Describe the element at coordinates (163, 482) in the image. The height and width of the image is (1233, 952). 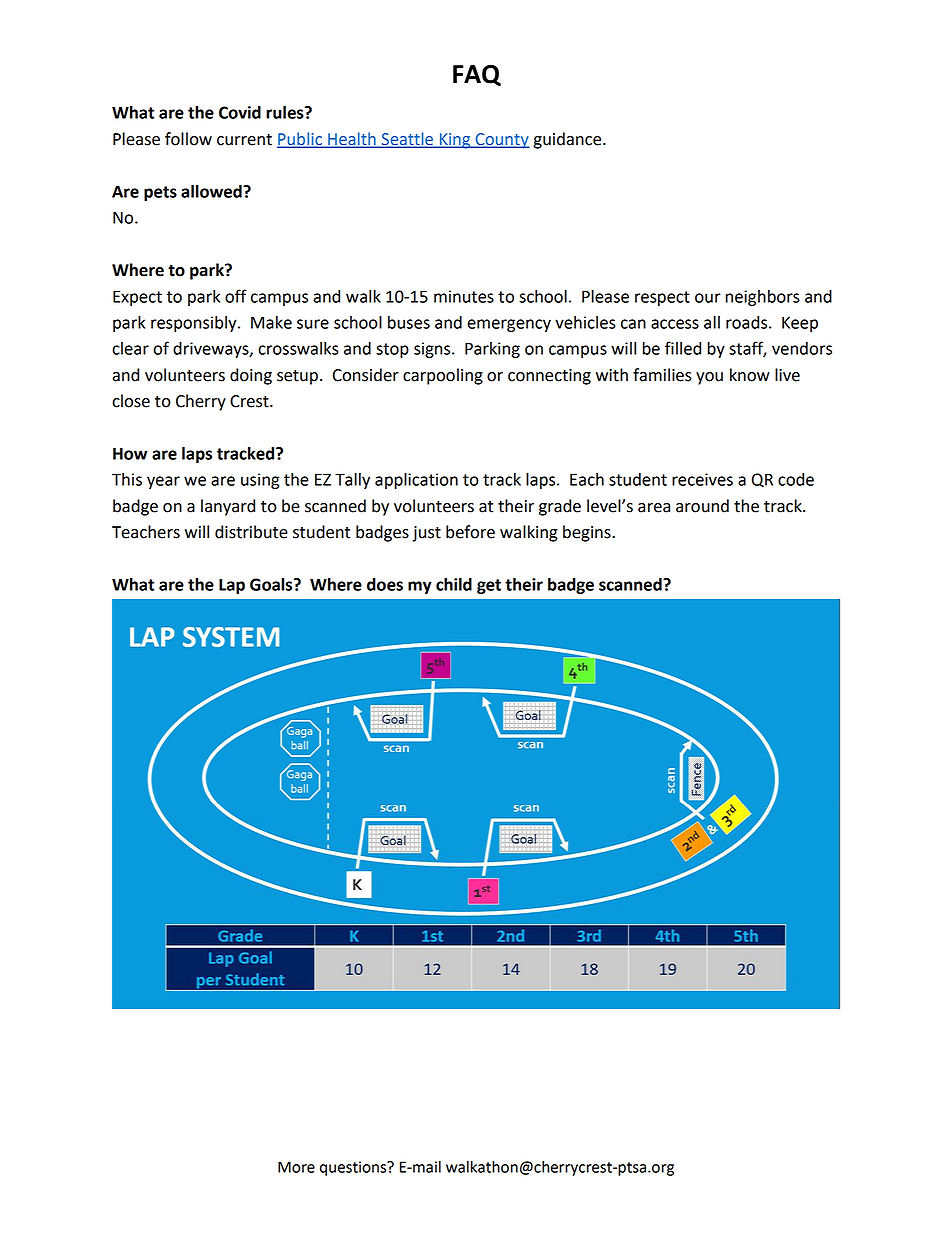
I see `year` at that location.
